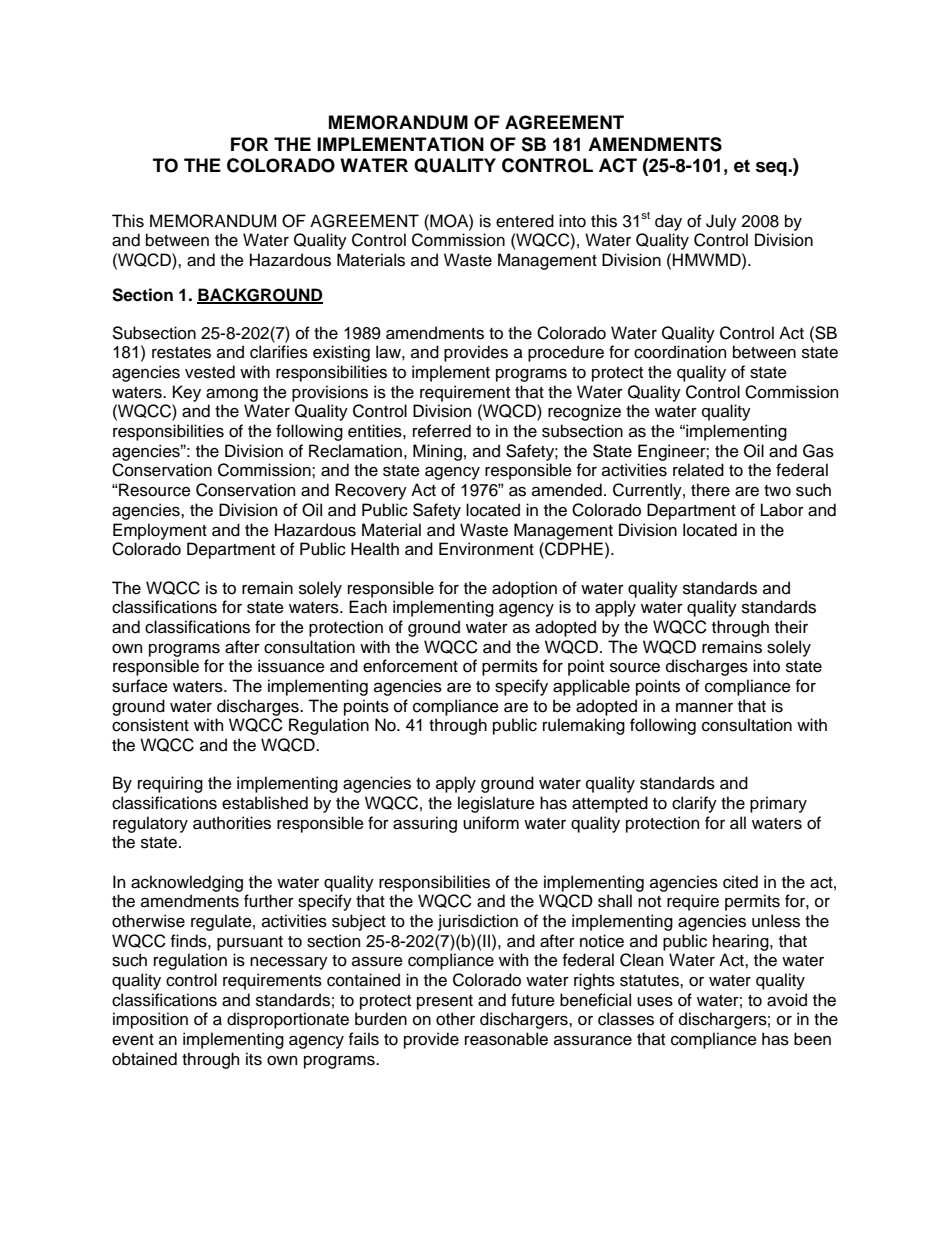  Describe the element at coordinates (232, 823) in the screenshot. I see `authorities` at that location.
